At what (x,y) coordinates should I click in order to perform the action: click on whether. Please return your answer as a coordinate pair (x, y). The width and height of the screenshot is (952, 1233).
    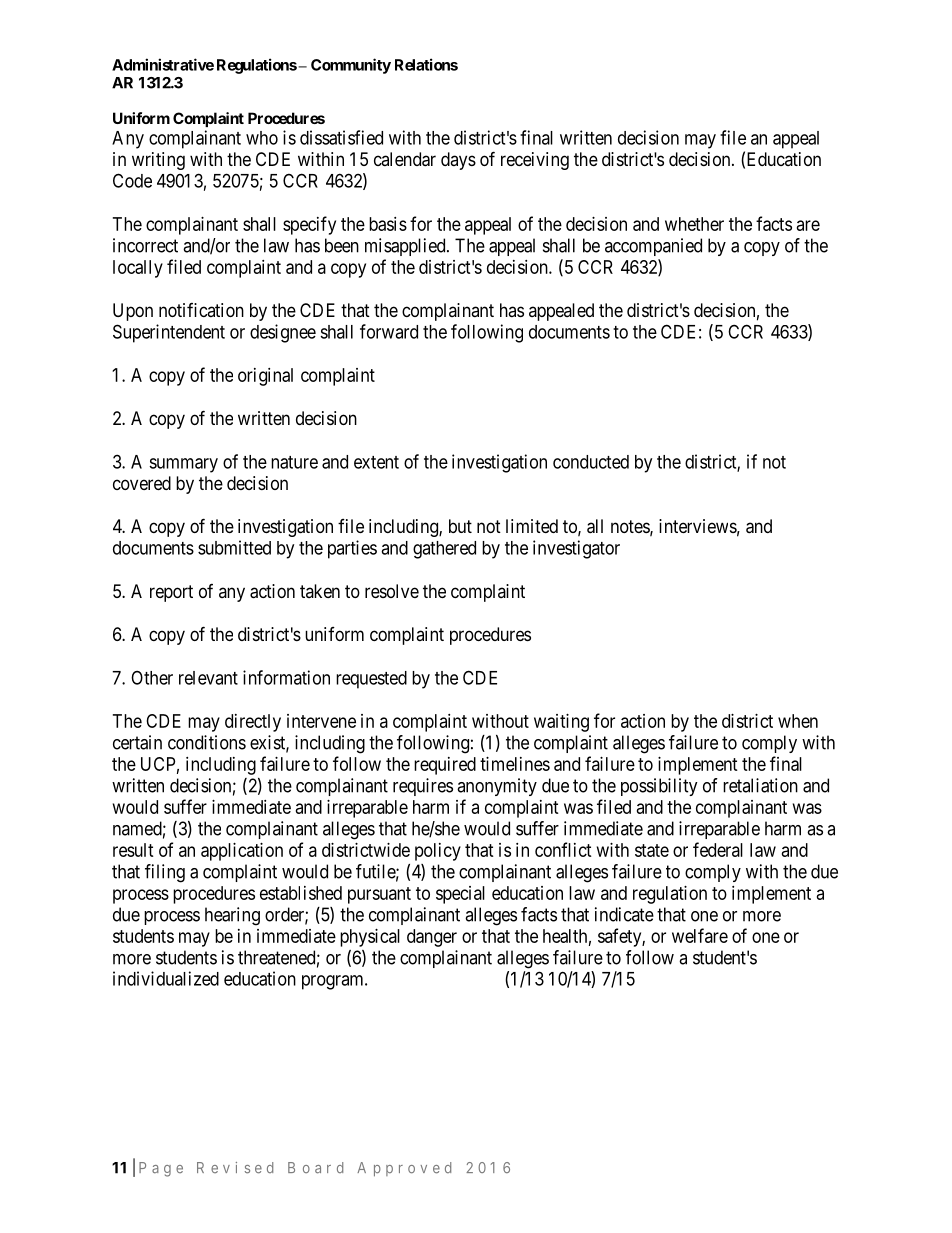
    Looking at the image, I should click on (694, 224).
